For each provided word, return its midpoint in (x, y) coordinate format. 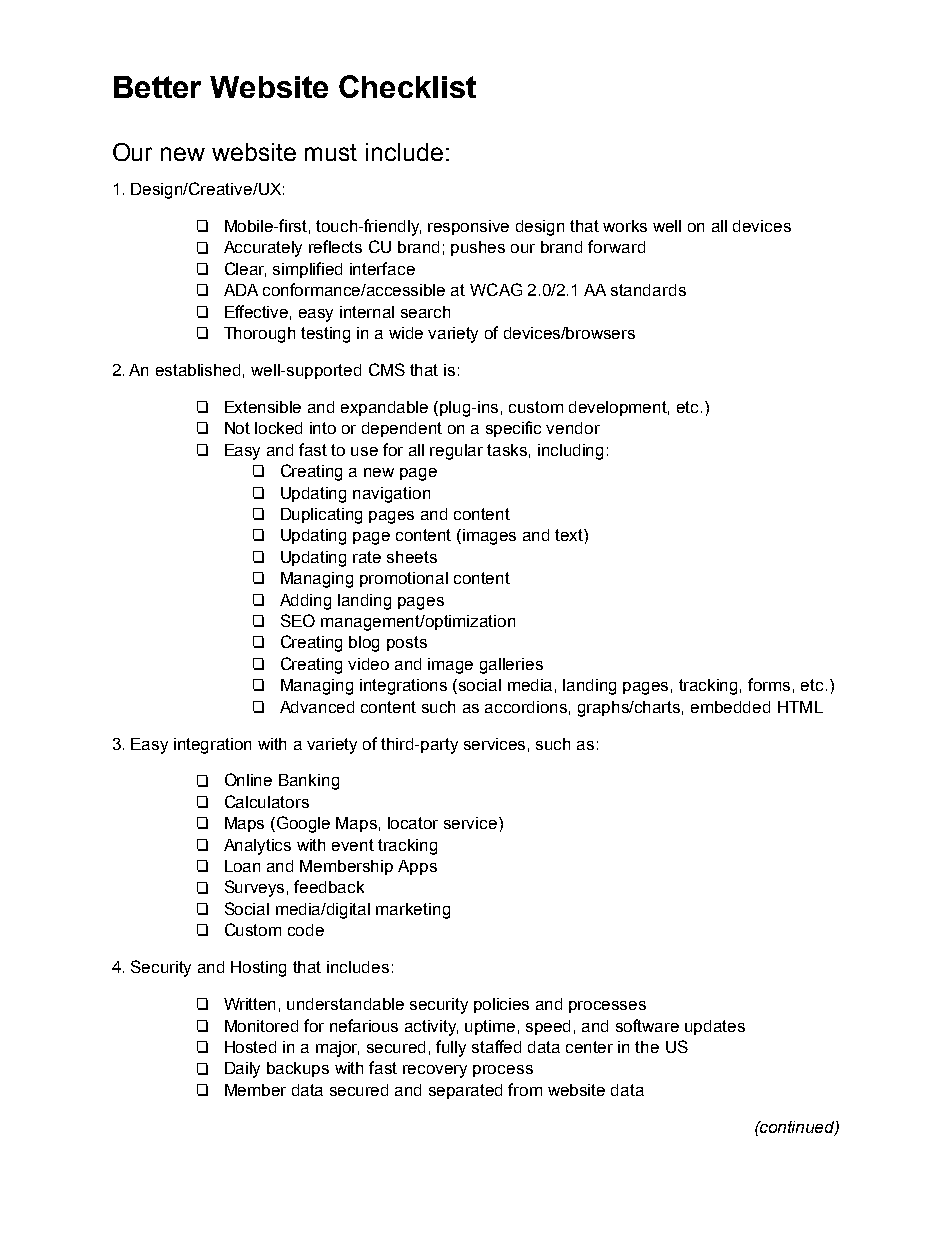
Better (157, 87)
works (625, 226)
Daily (242, 1070)
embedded (730, 707)
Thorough (259, 335)
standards (648, 290)
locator (413, 823)
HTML (800, 707)
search (425, 312)
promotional (404, 579)
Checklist (407, 86)
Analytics (257, 847)
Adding (305, 602)
